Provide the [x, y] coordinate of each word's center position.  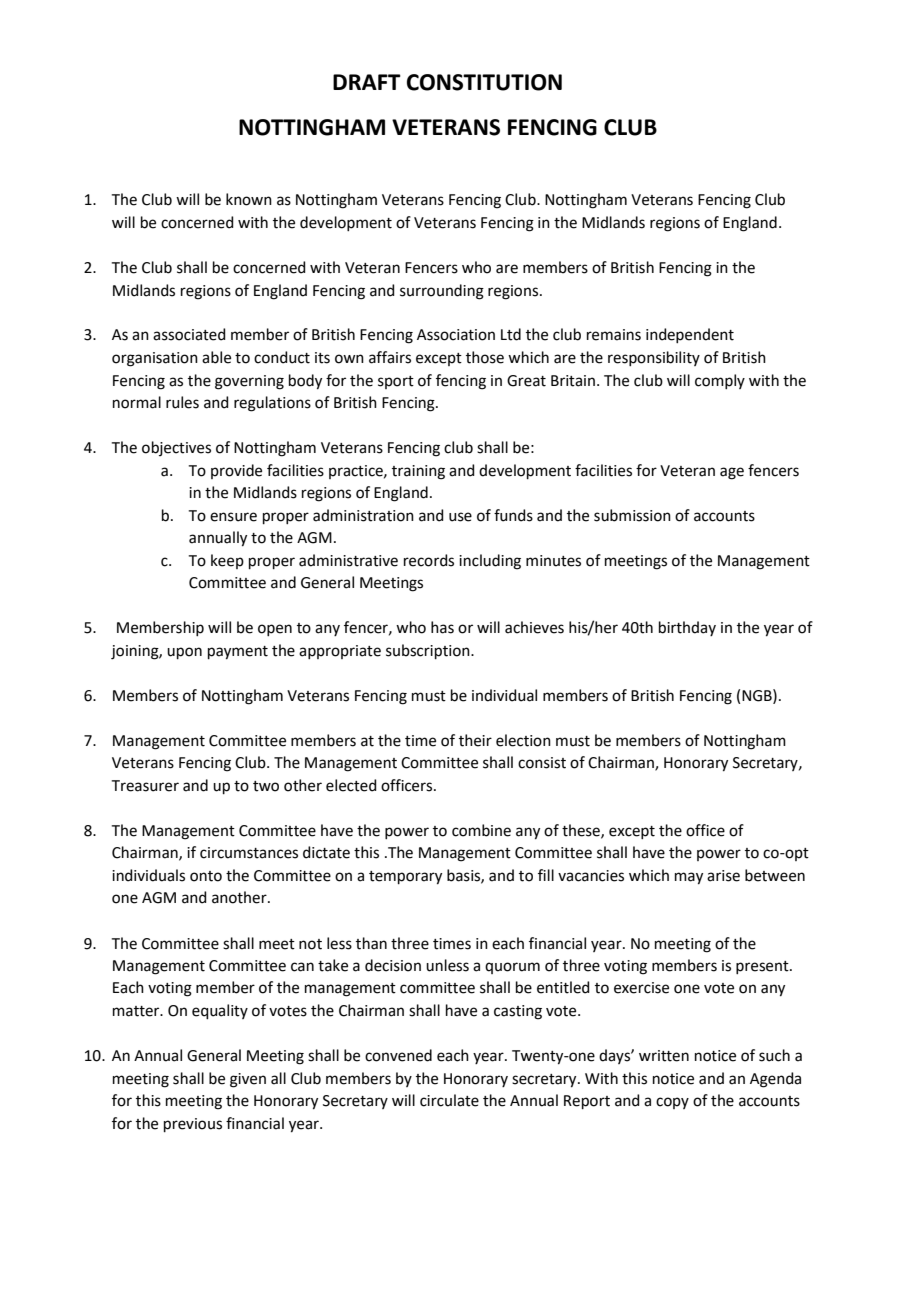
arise [723, 876]
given [248, 1080]
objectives [176, 448]
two [266, 786]
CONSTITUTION [484, 82]
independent [690, 335]
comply [720, 381]
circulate [449, 1100]
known [249, 199]
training [418, 472]
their [475, 740]
